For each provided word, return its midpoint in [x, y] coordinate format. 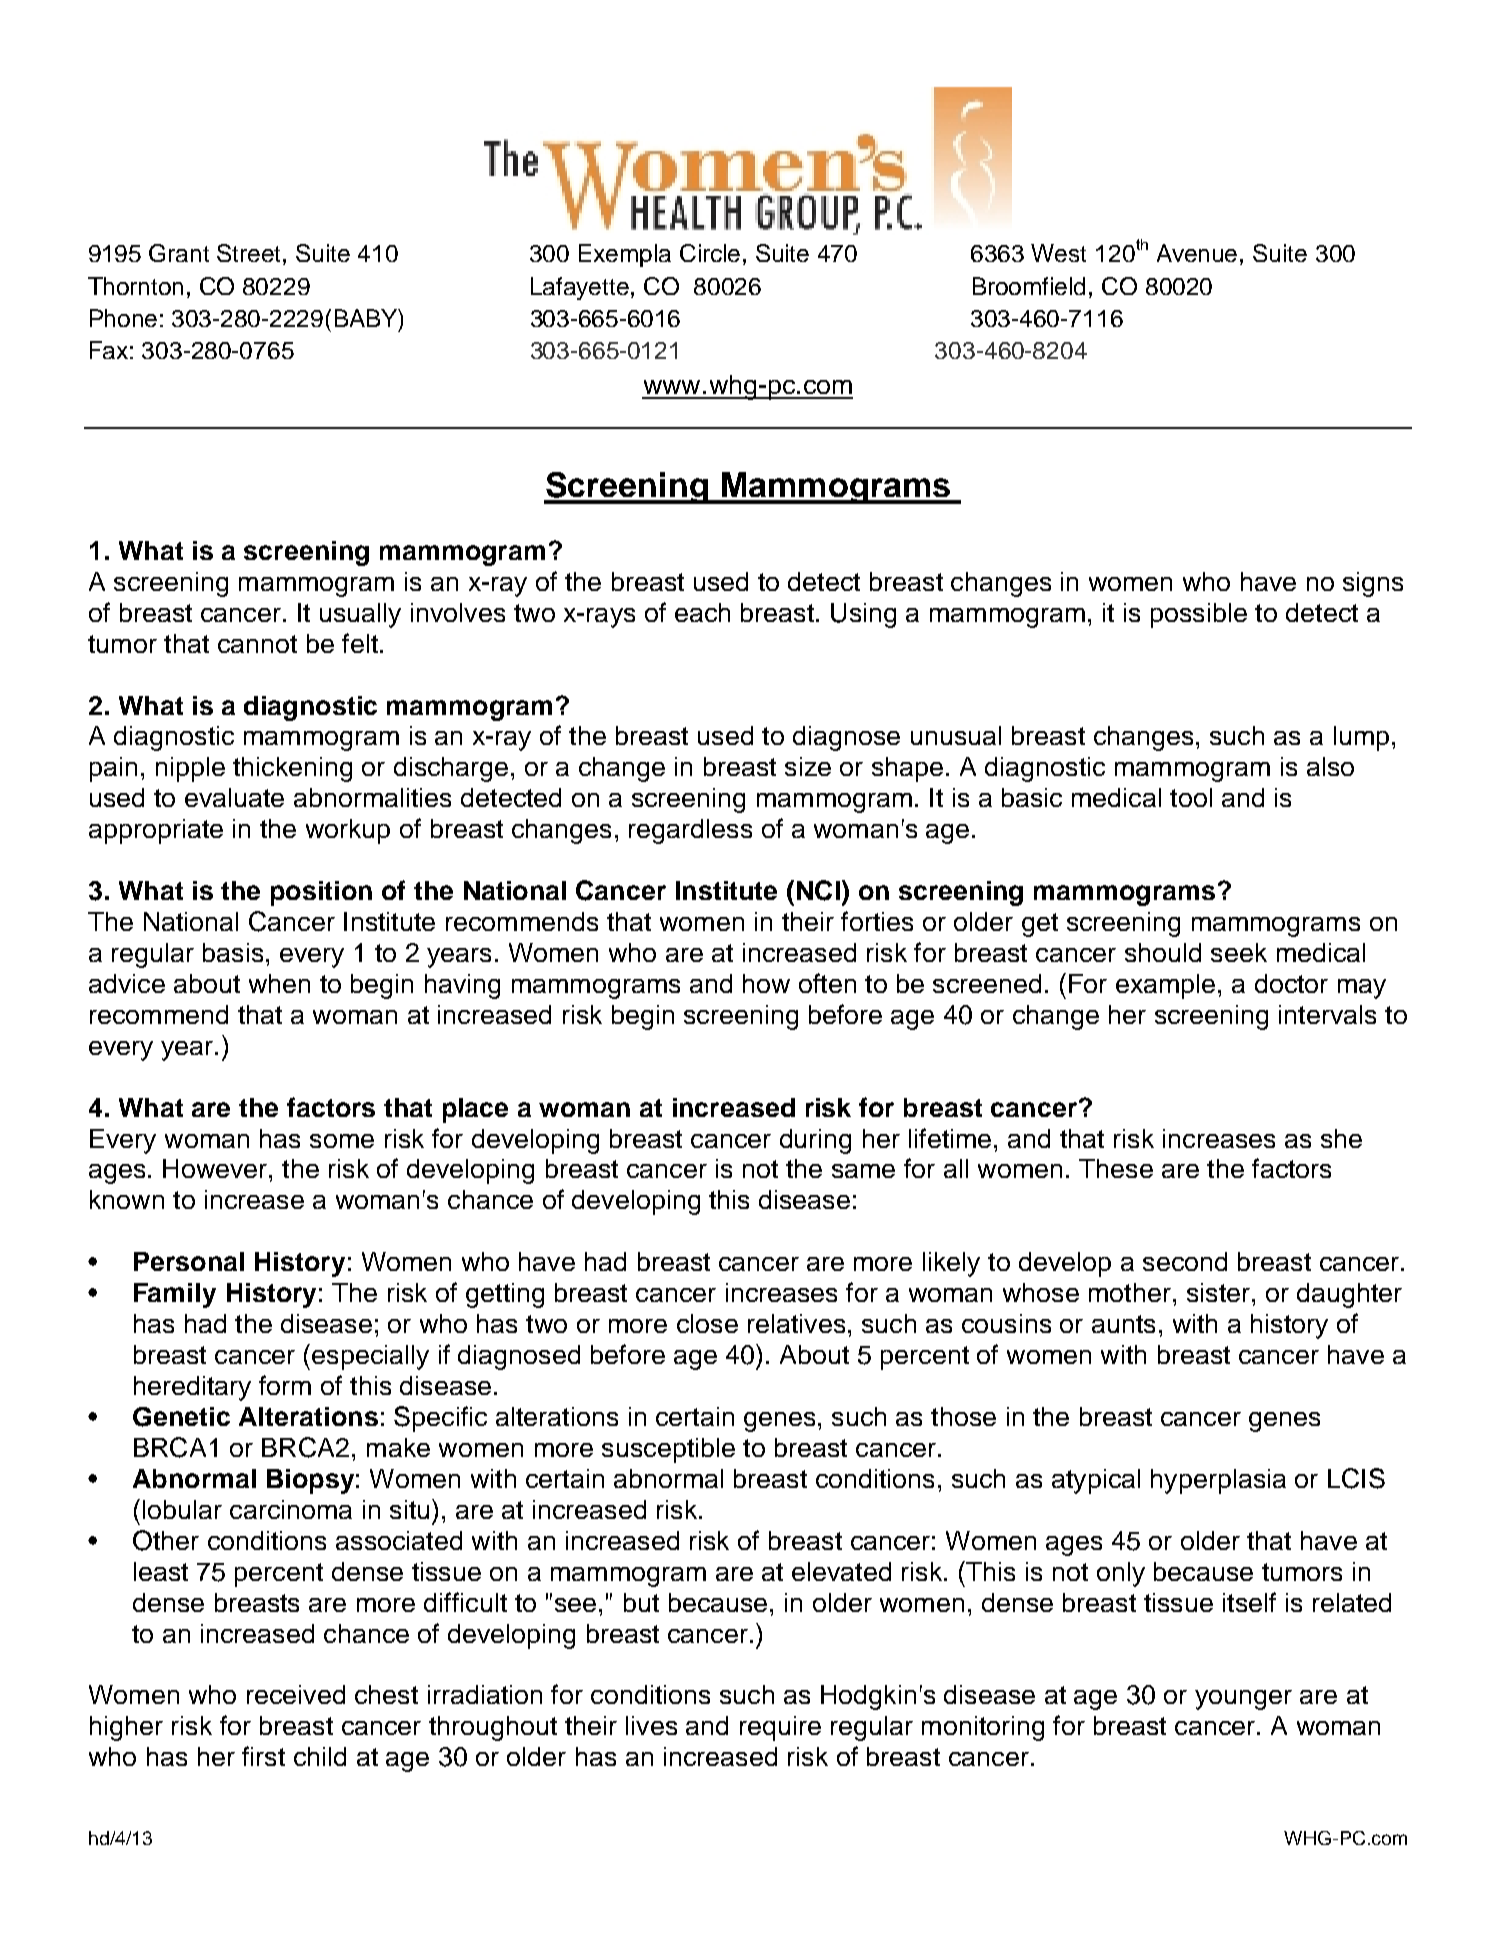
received [296, 1694]
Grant [179, 253]
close [707, 1323]
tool [1191, 797]
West [1058, 253]
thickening [292, 769]
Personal [189, 1261]
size [808, 766]
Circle [710, 253]
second [1185, 1261]
